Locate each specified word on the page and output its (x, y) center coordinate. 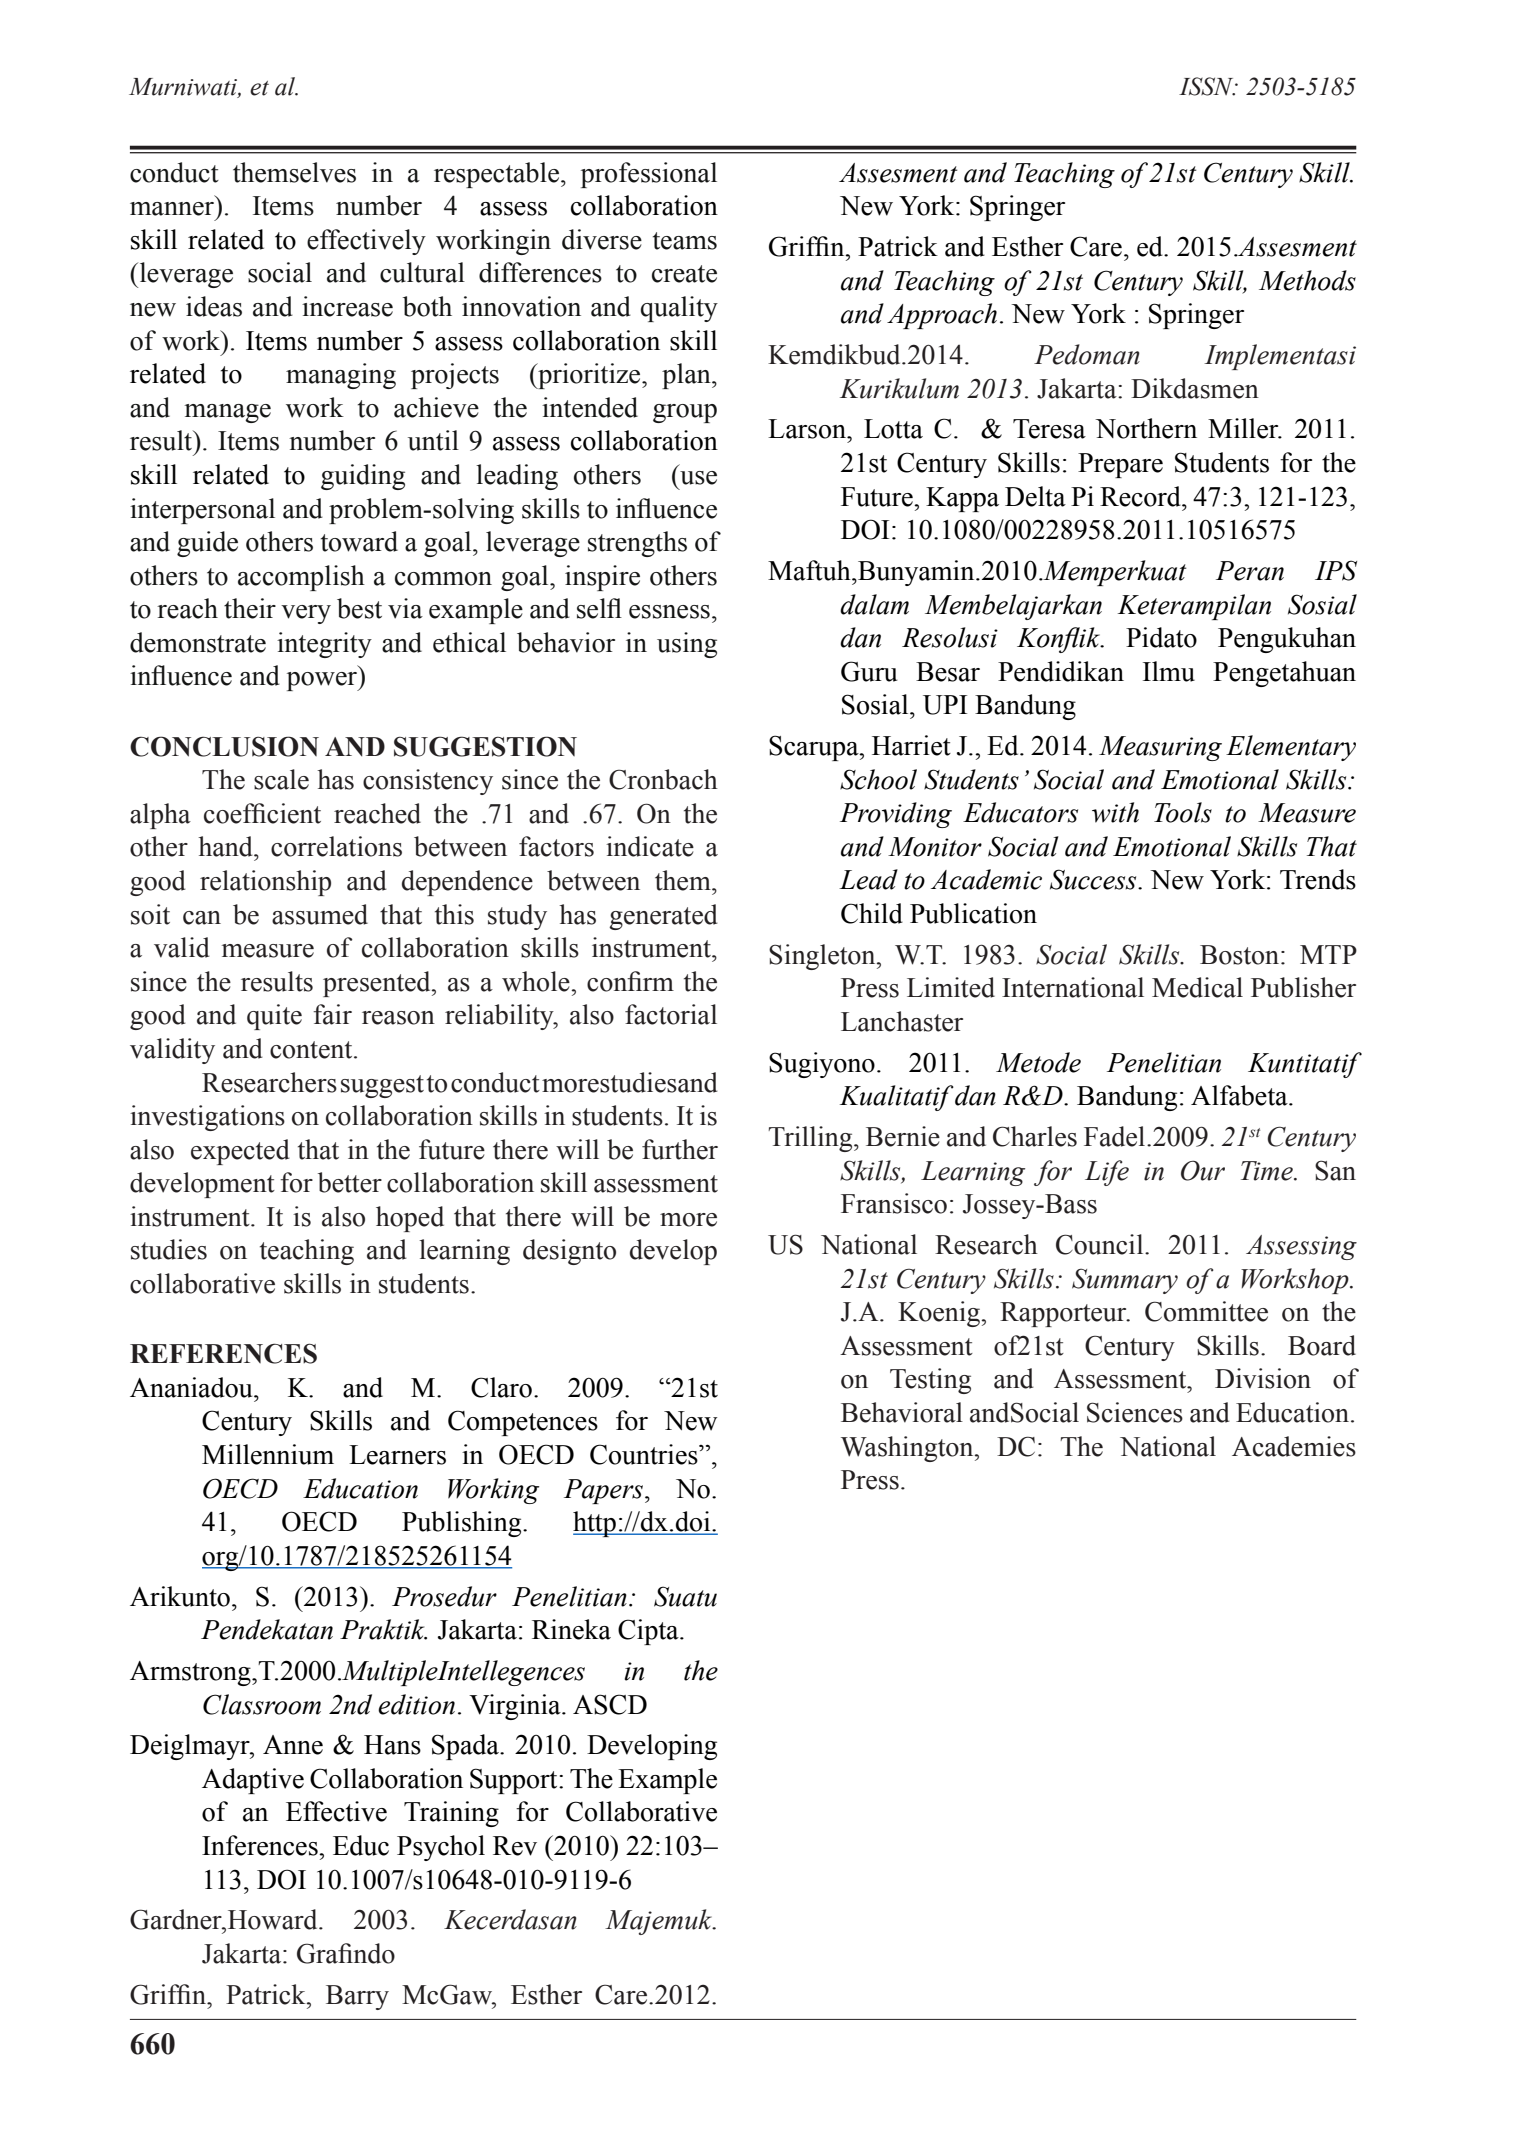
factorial (671, 1014)
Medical (1197, 987)
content (312, 1050)
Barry (357, 1997)
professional (649, 175)
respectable (496, 175)
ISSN (1207, 86)
